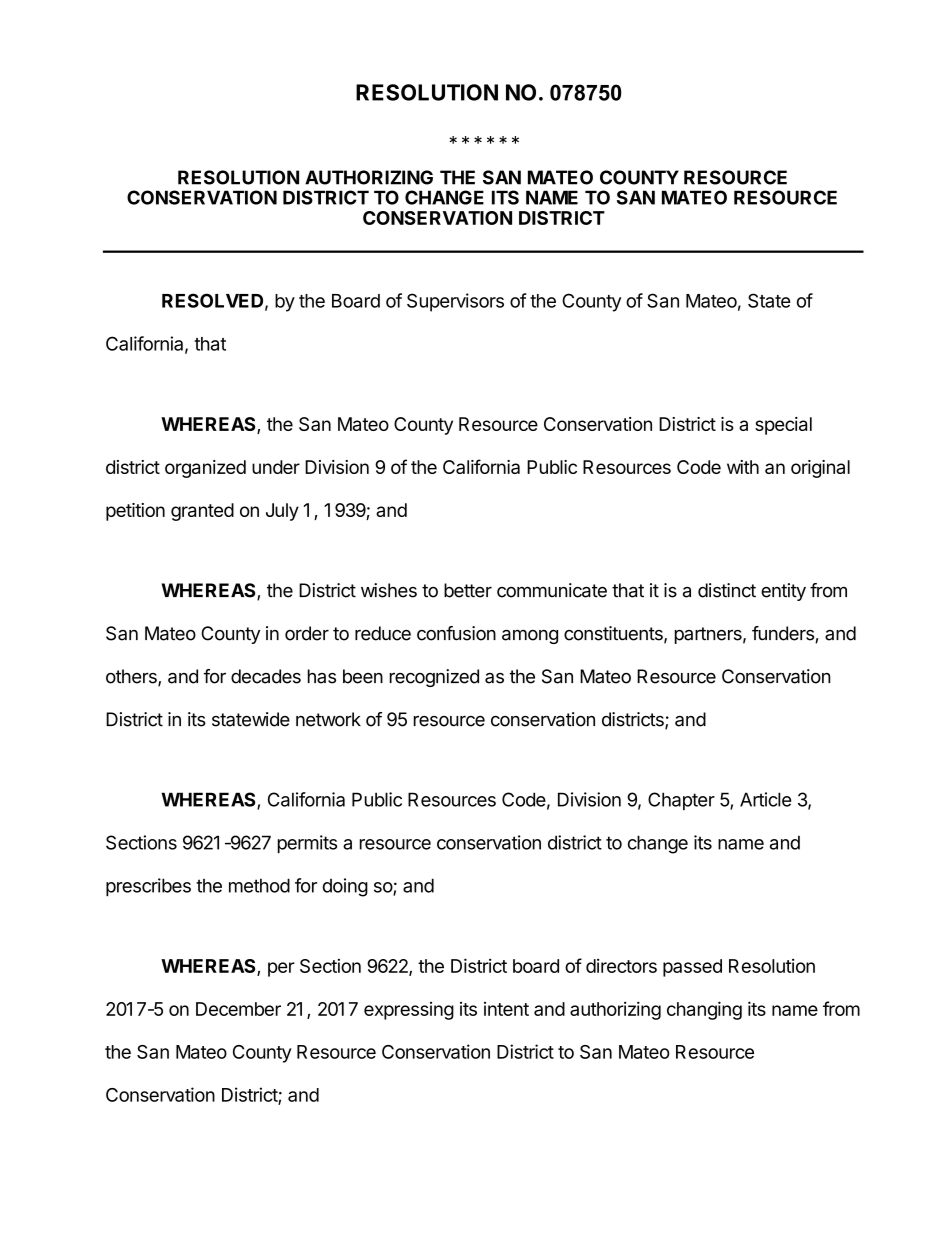 The height and width of the image is (1233, 952). Describe the element at coordinates (238, 1009) in the image. I see `December` at that location.
